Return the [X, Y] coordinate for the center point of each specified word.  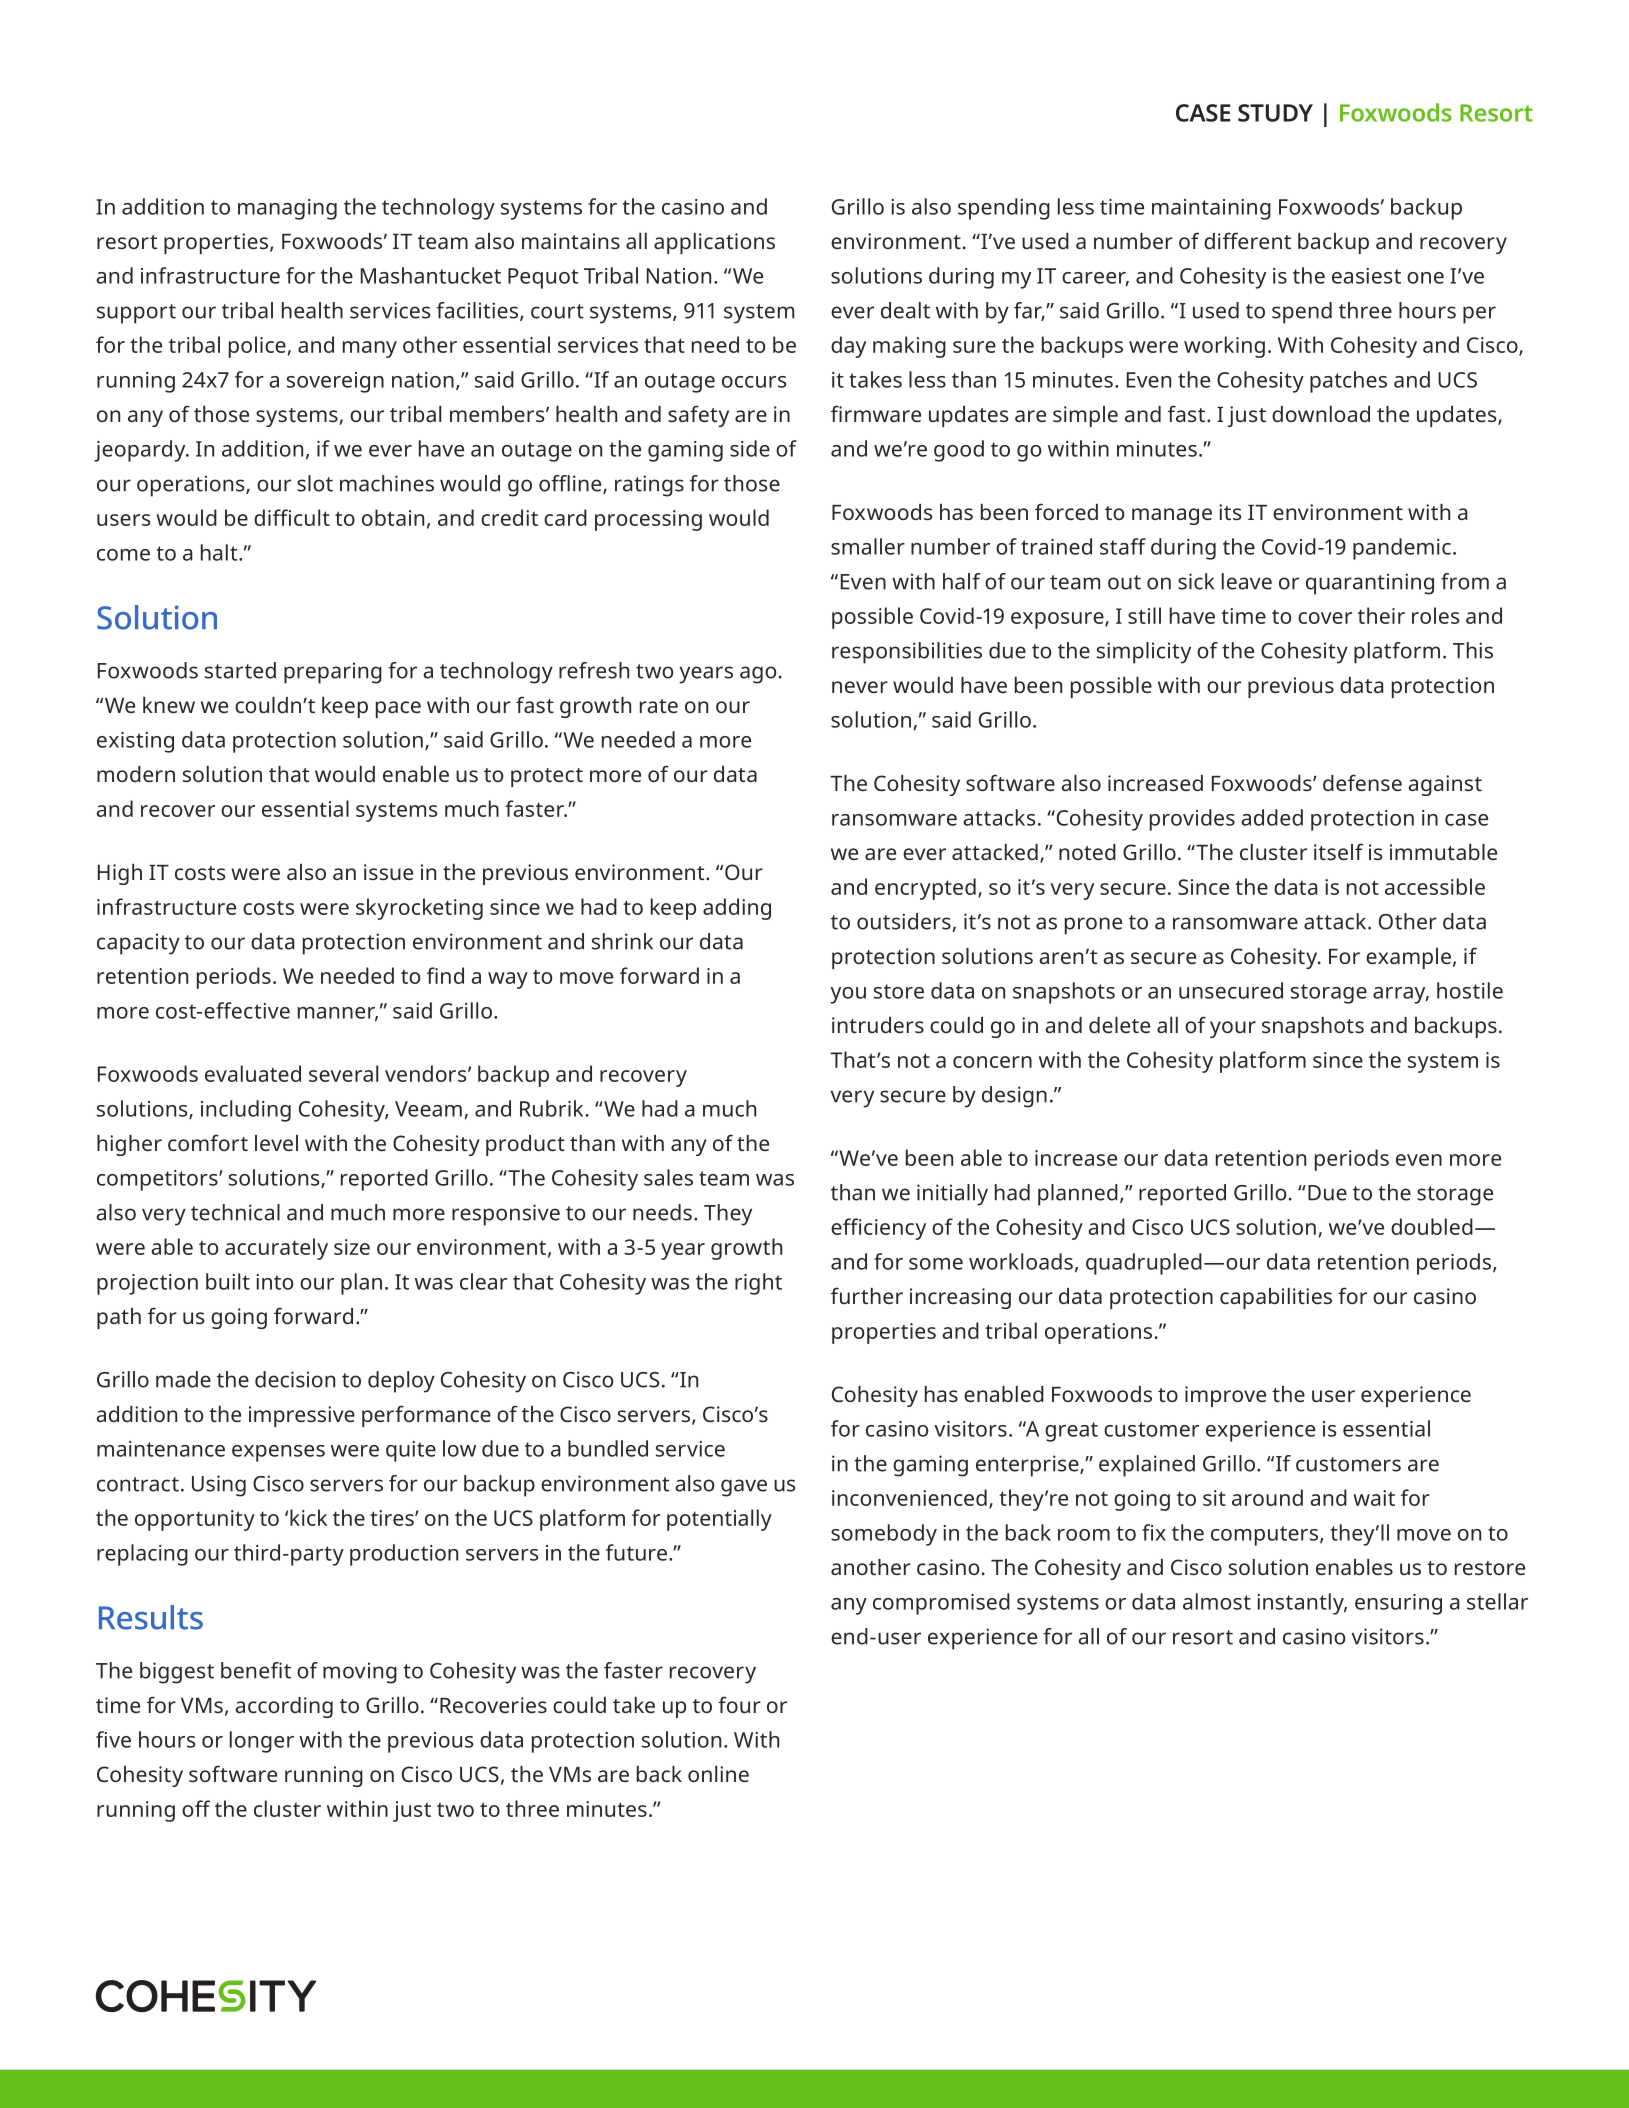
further [867, 1295]
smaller [868, 546]
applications [714, 243]
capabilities [1276, 1298]
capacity [138, 944]
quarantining [1370, 584]
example [1408, 958]
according [284, 1707]
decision [295, 1379]
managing [287, 209]
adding [737, 909]
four [739, 1704]
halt [220, 552]
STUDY [1275, 113]
